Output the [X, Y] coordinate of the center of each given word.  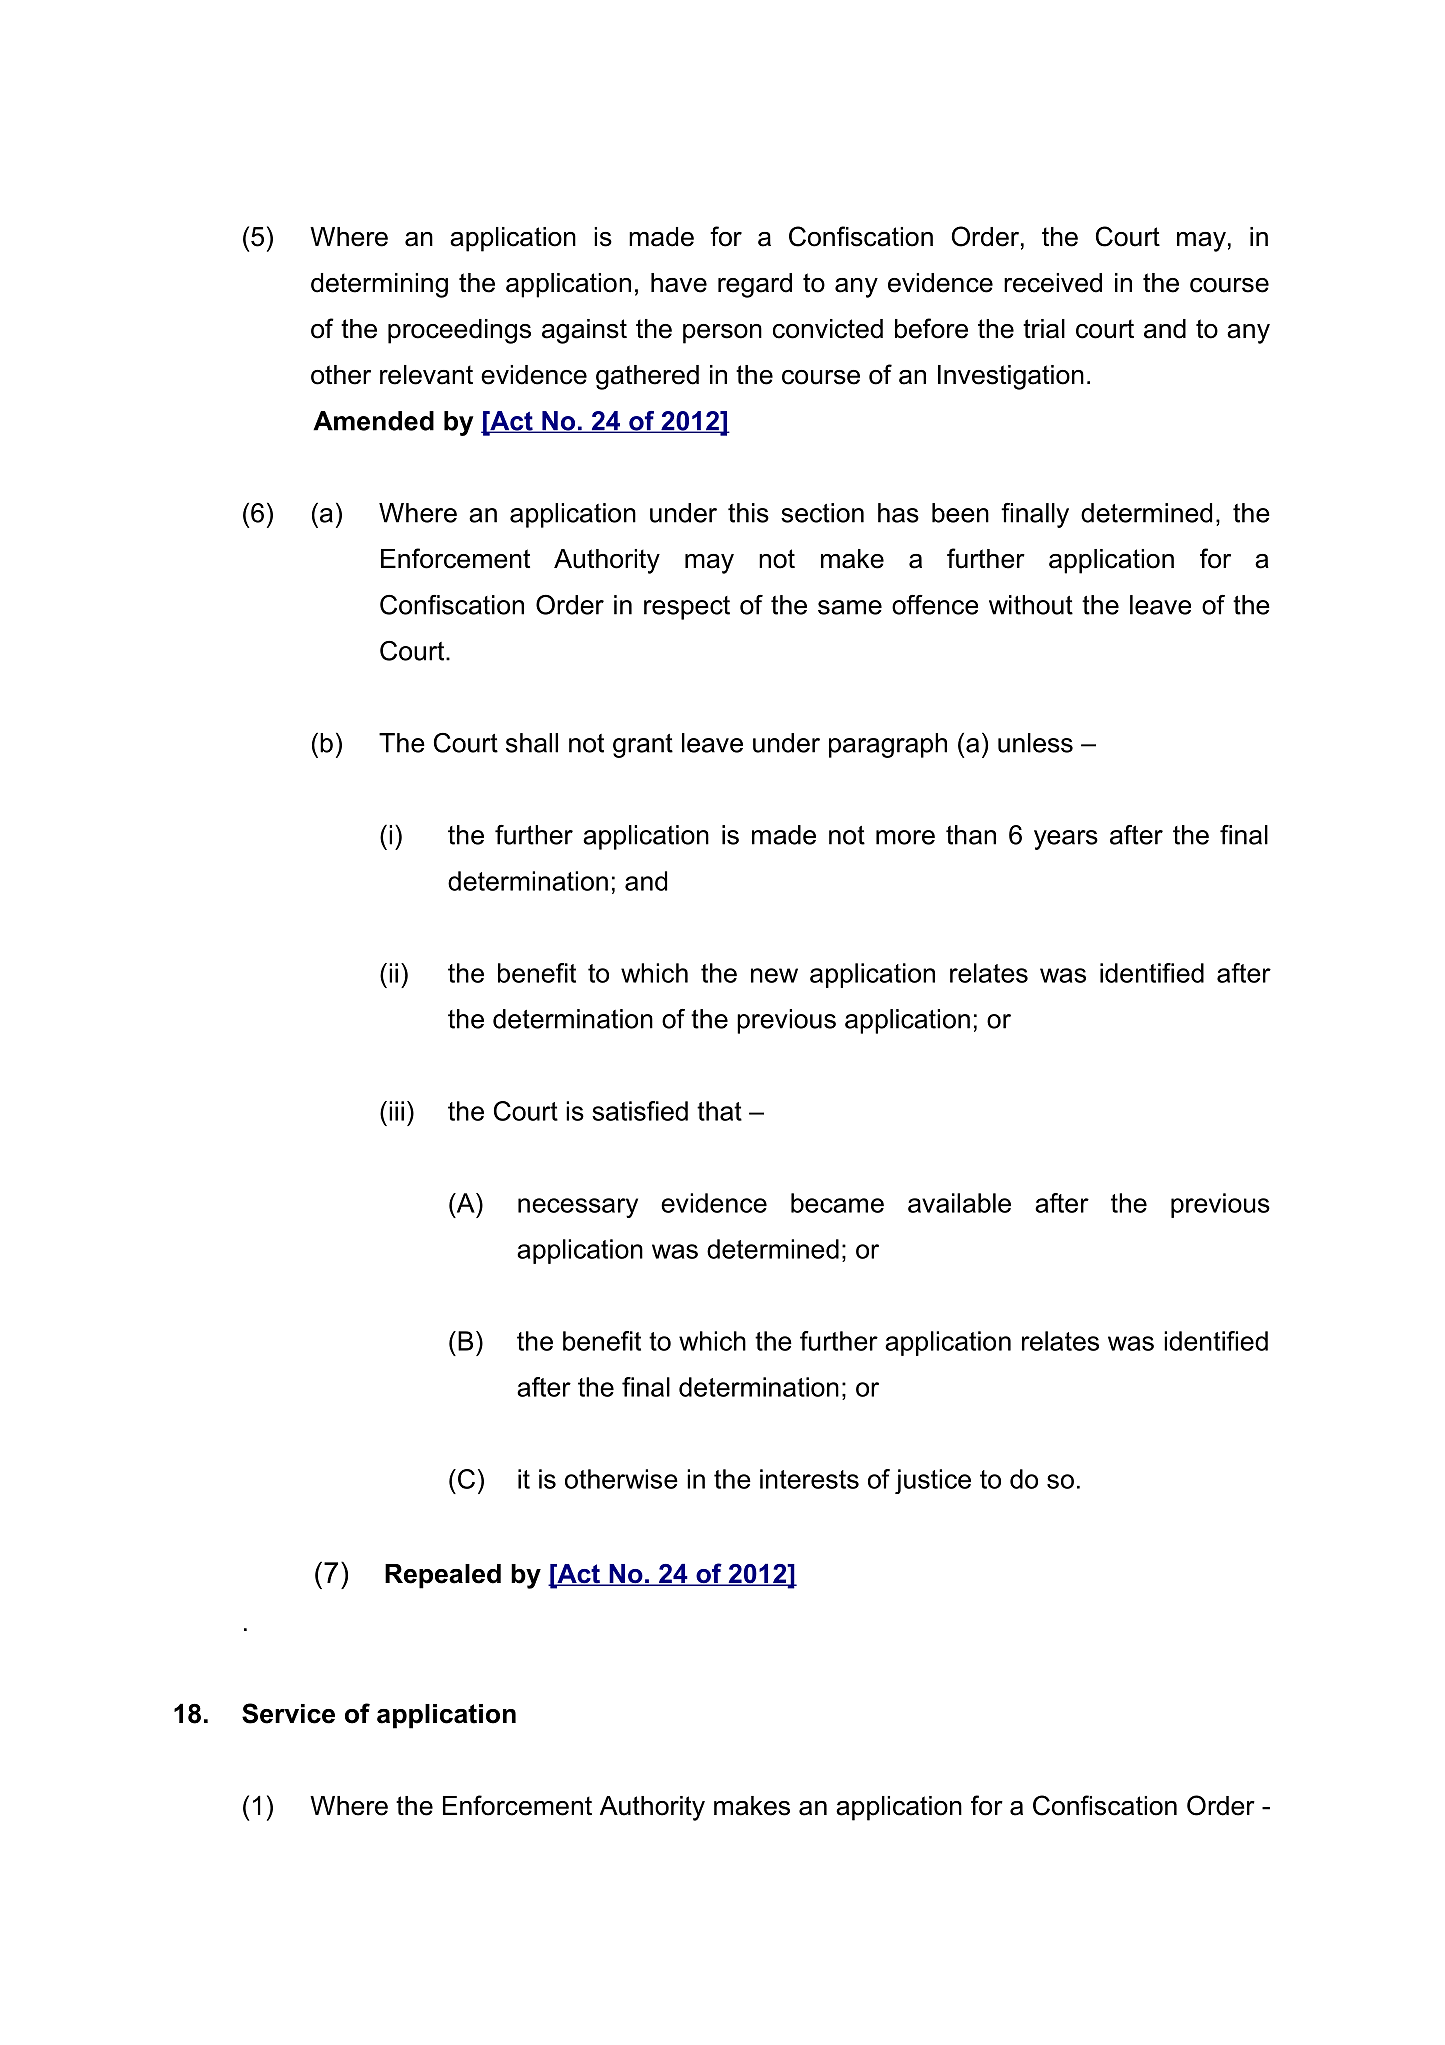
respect [687, 608]
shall [532, 743]
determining [379, 285]
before [931, 328]
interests [809, 1479]
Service [288, 1713]
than [971, 835]
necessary [578, 1208]
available [959, 1203]
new [774, 975]
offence [935, 605]
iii [396, 1111]
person [722, 334]
